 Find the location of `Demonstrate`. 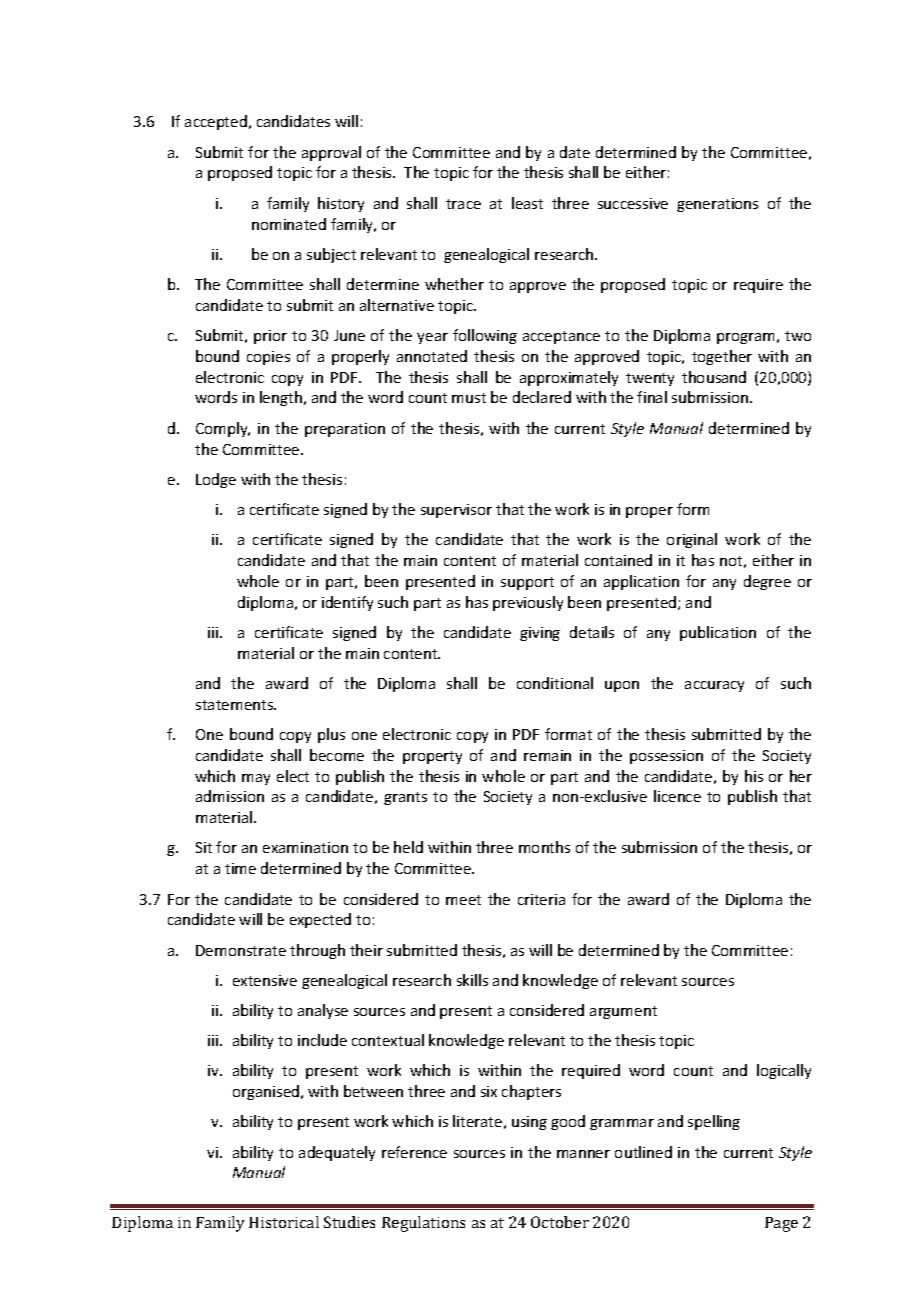

Demonstrate is located at coordinates (241, 950).
